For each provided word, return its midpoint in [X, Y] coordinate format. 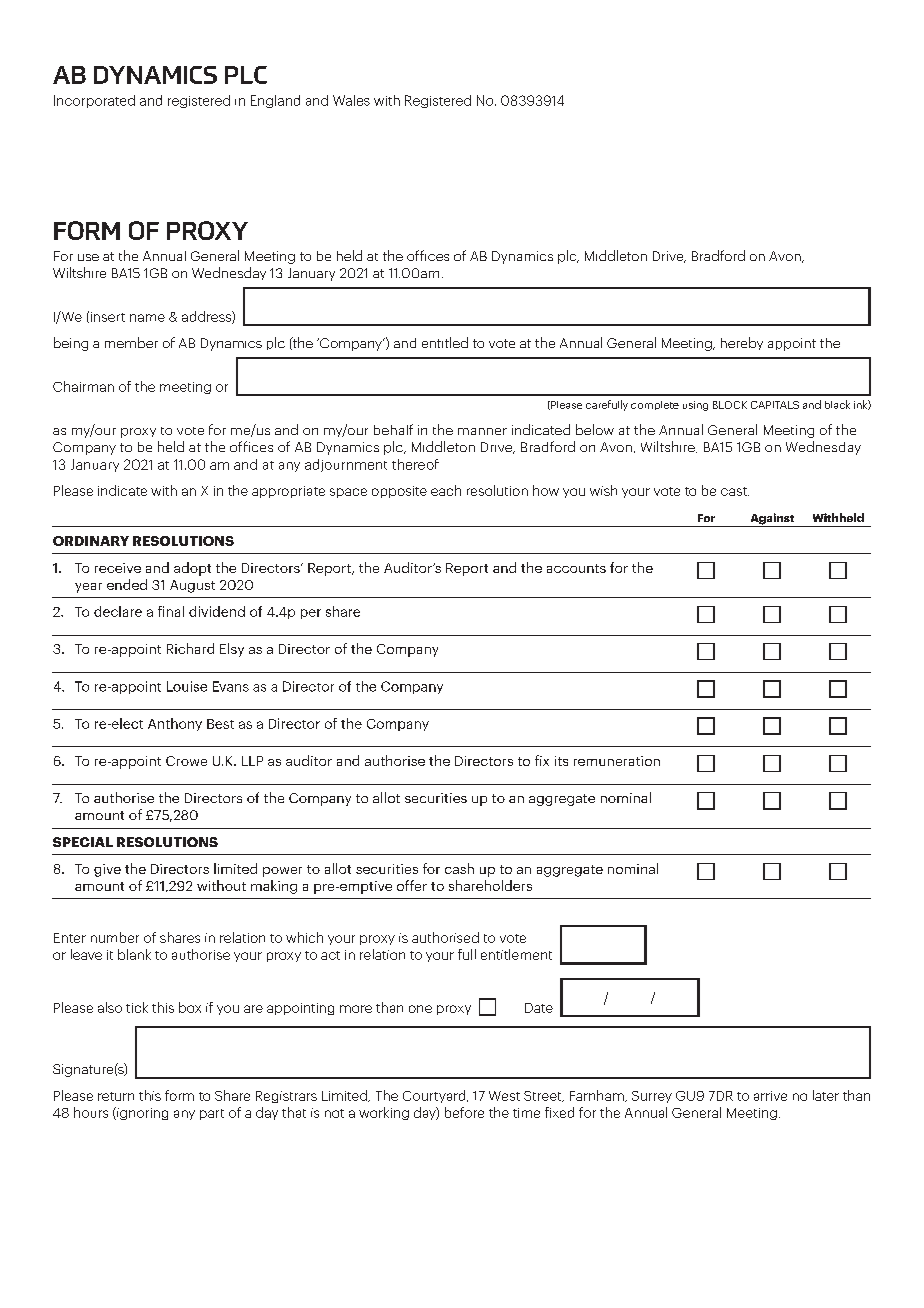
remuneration [617, 761]
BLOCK [730, 405]
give [107, 870]
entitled [445, 342]
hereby [742, 343]
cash [459, 868]
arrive [770, 1096]
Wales [351, 100]
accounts [576, 568]
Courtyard [435, 1096]
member [131, 342]
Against [772, 520]
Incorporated [94, 101]
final [171, 611]
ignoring [141, 1113]
